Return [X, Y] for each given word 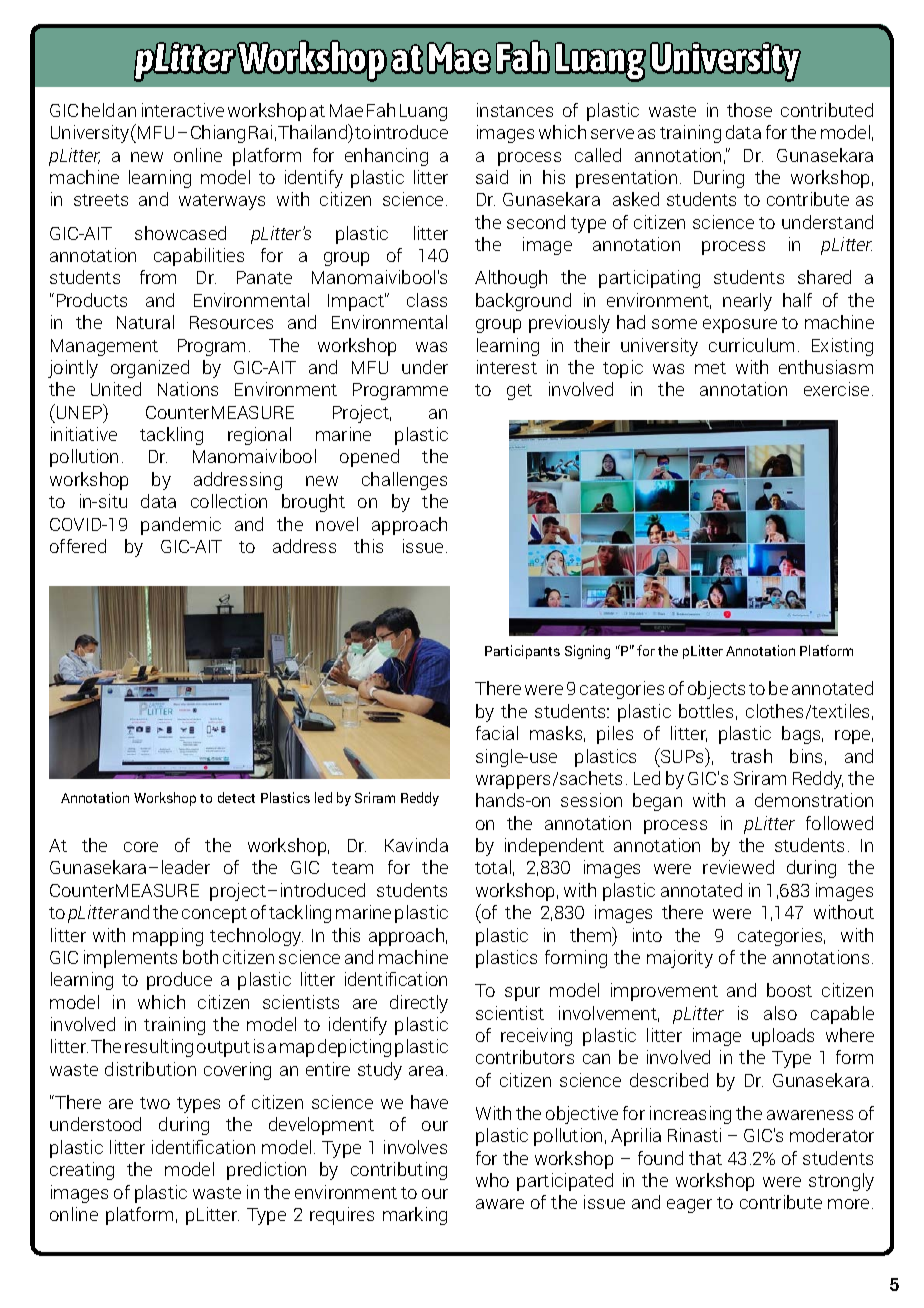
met [710, 368]
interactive [183, 110]
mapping [168, 937]
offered [78, 546]
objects [716, 690]
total [493, 867]
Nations [188, 389]
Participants [522, 652]
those [749, 110]
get [519, 392]
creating [82, 1171]
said [492, 177]
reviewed [738, 867]
